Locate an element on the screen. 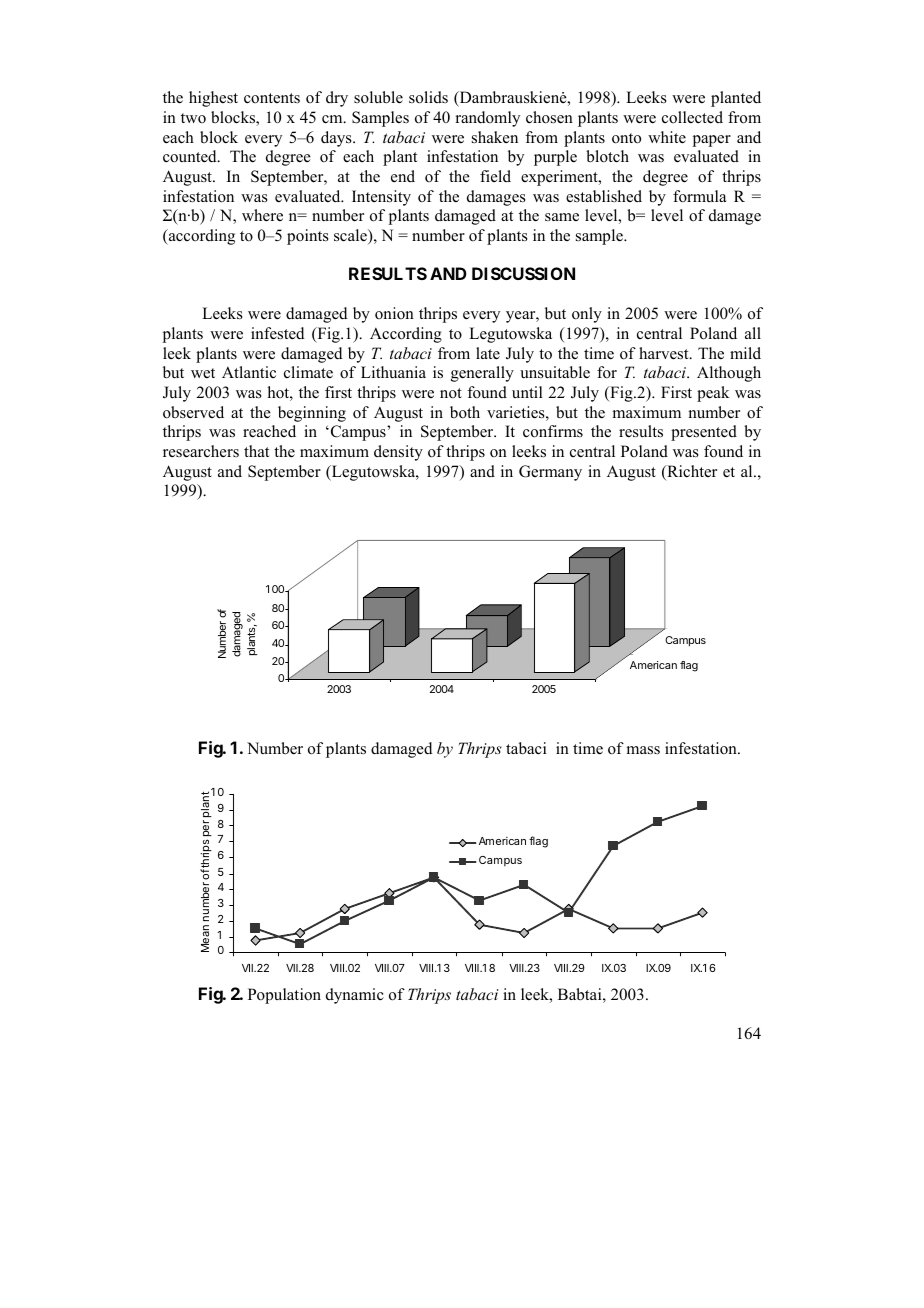  infested is located at coordinates (278, 333).
